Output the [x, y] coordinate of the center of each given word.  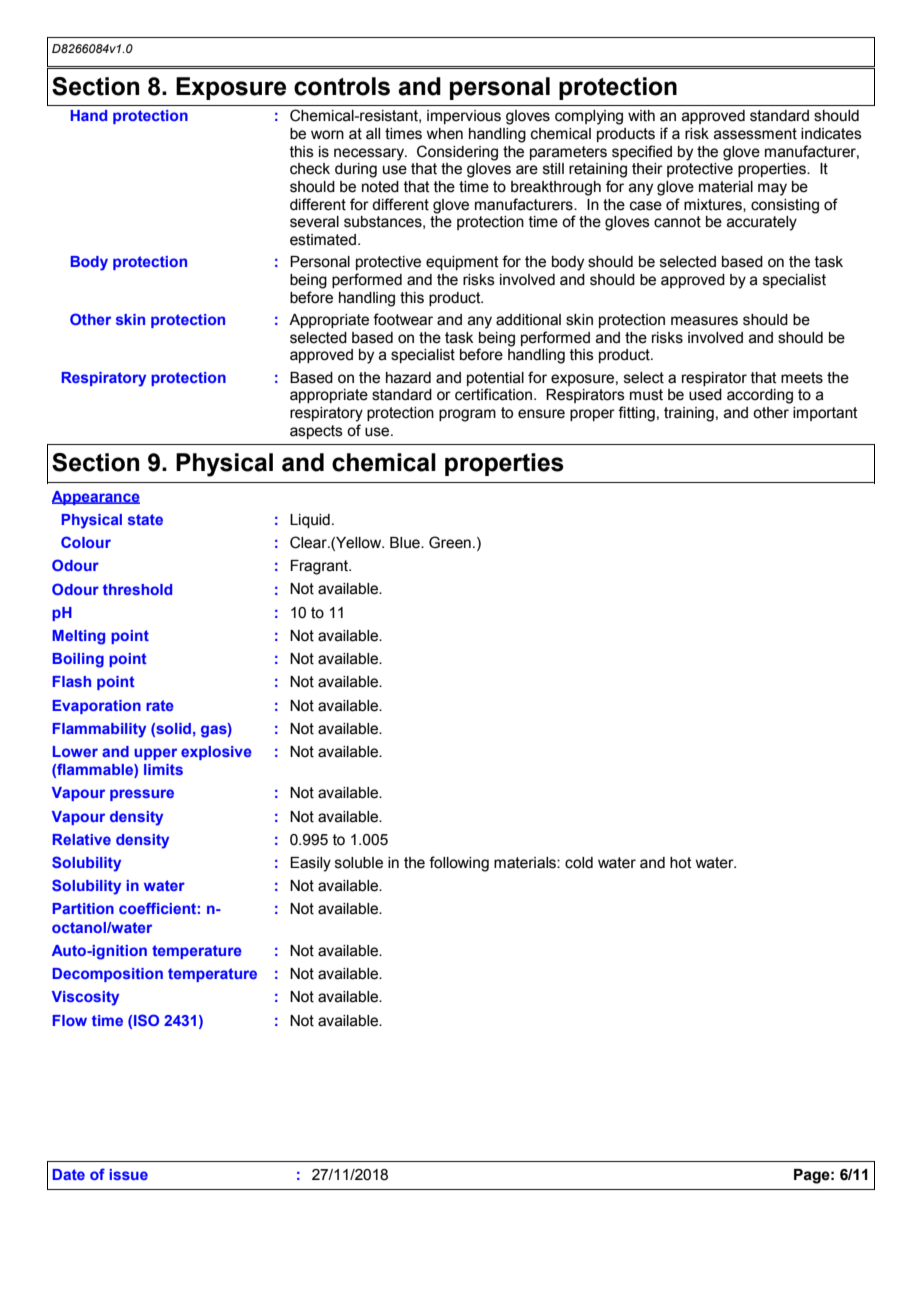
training [689, 414]
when [444, 134]
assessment [755, 134]
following [459, 864]
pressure [142, 795]
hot [681, 863]
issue [128, 1174]
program [467, 415]
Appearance [96, 498]
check [310, 169]
